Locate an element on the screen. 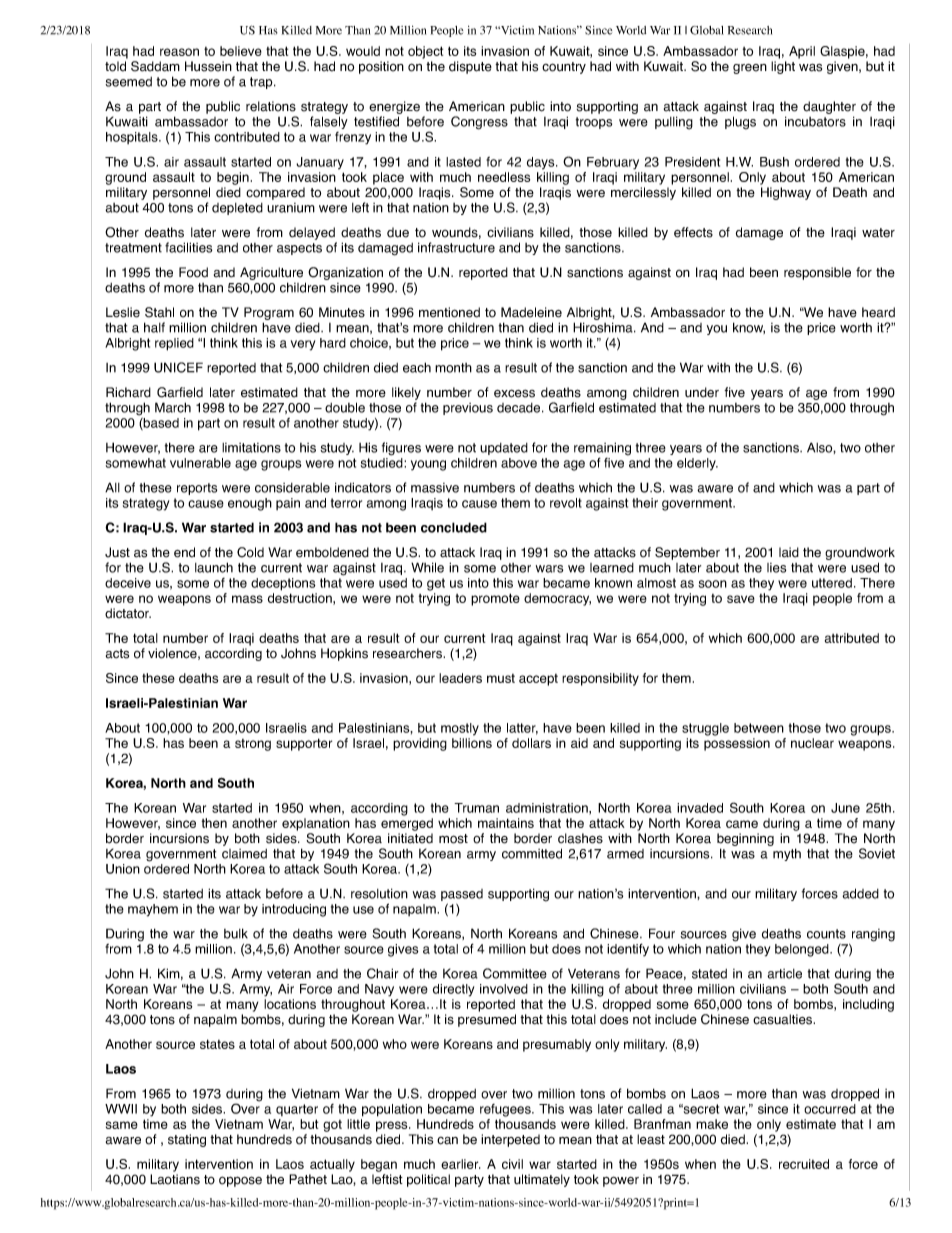  reports is located at coordinates (197, 489).
